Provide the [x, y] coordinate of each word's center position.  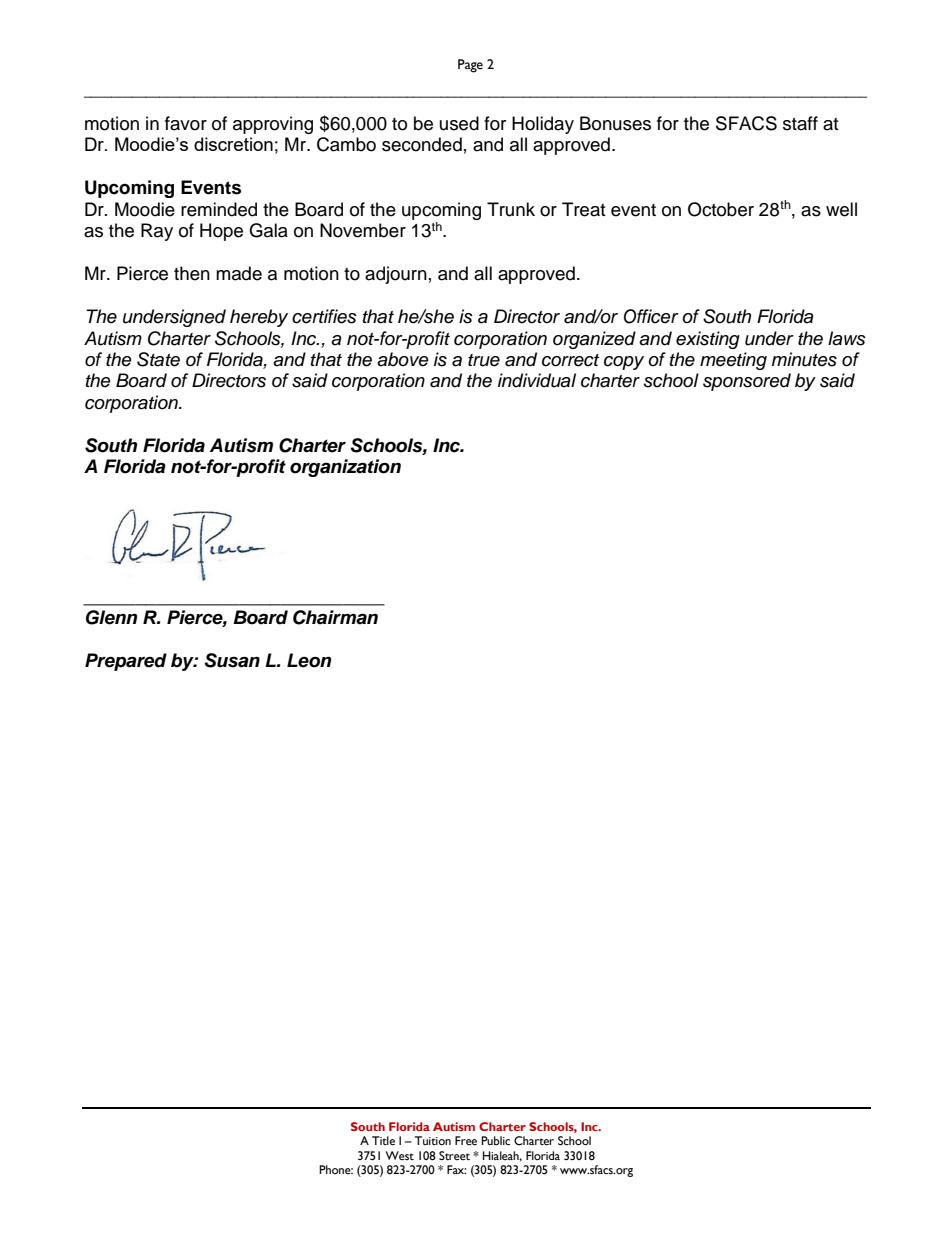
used [459, 123]
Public [495, 1141]
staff [800, 123]
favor [186, 123]
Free [466, 1141]
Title [383, 1141]
